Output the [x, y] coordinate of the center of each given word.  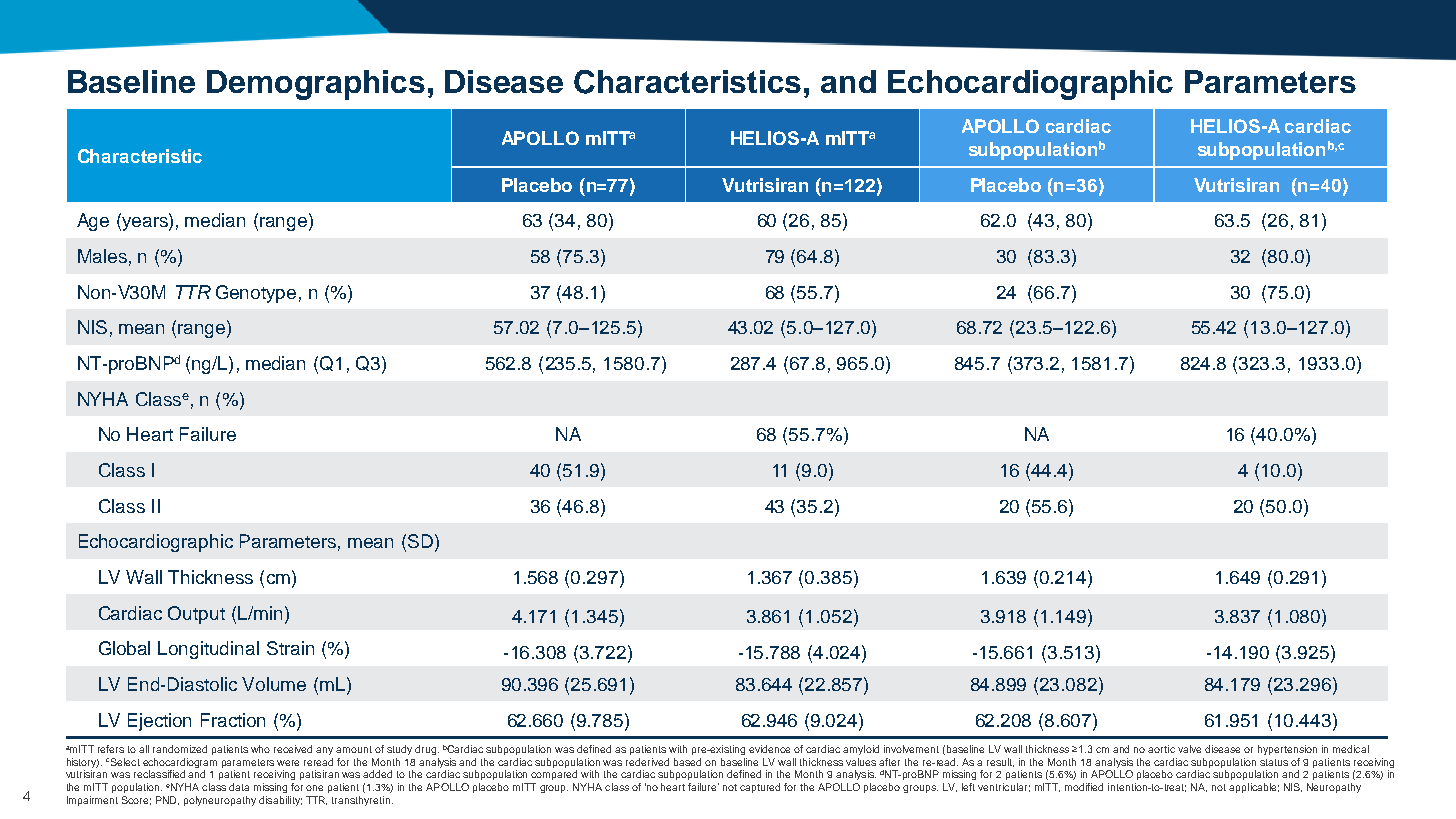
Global [124, 648]
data [239, 787]
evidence [769, 749]
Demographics [316, 85]
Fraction [233, 720]
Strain [290, 648]
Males [102, 256]
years [145, 224]
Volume [274, 684]
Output [196, 615]
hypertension [1287, 750]
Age [93, 222]
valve [1189, 749]
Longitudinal [208, 650]
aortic [1161, 749]
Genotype [256, 294]
